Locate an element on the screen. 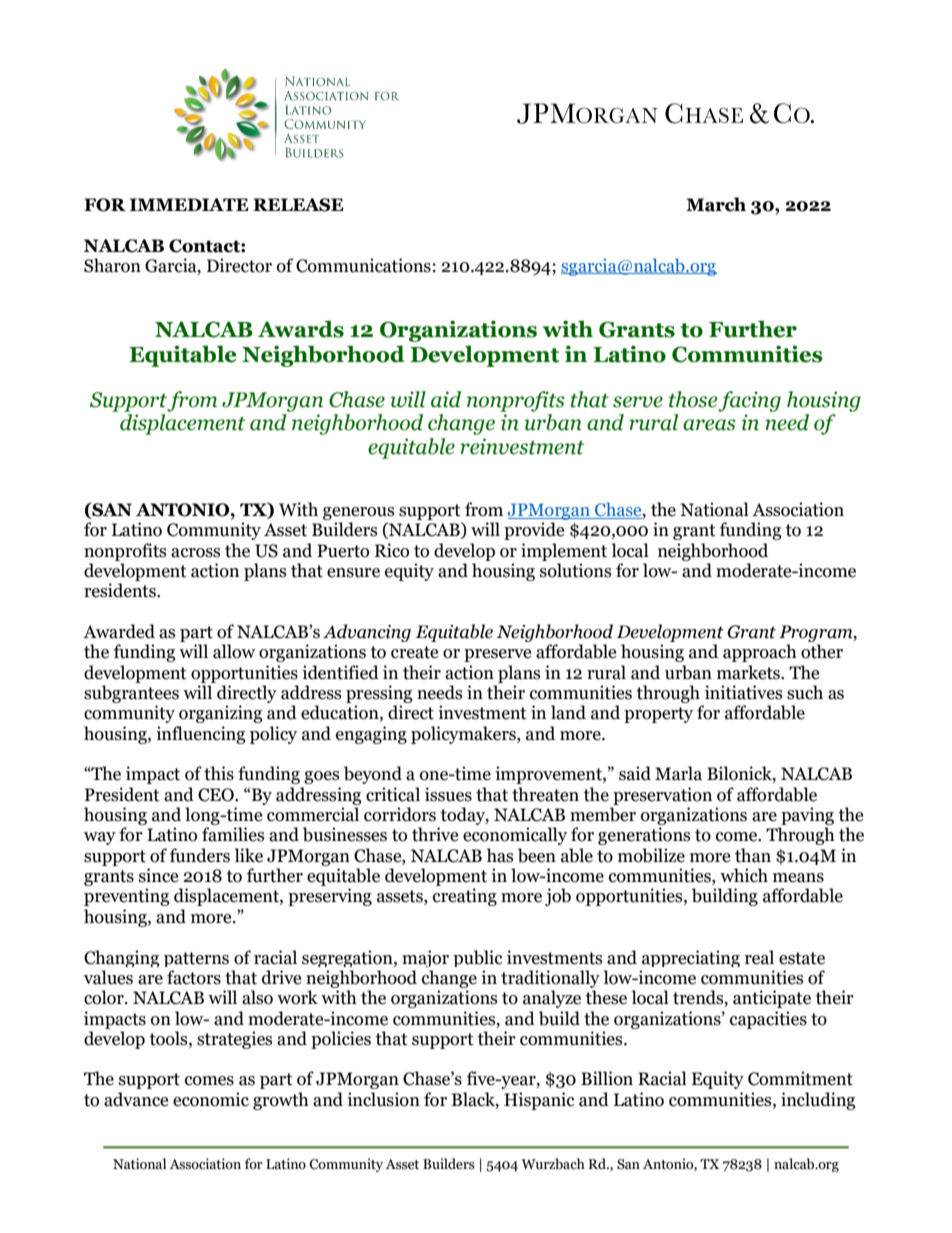  March is located at coordinates (716, 204).
